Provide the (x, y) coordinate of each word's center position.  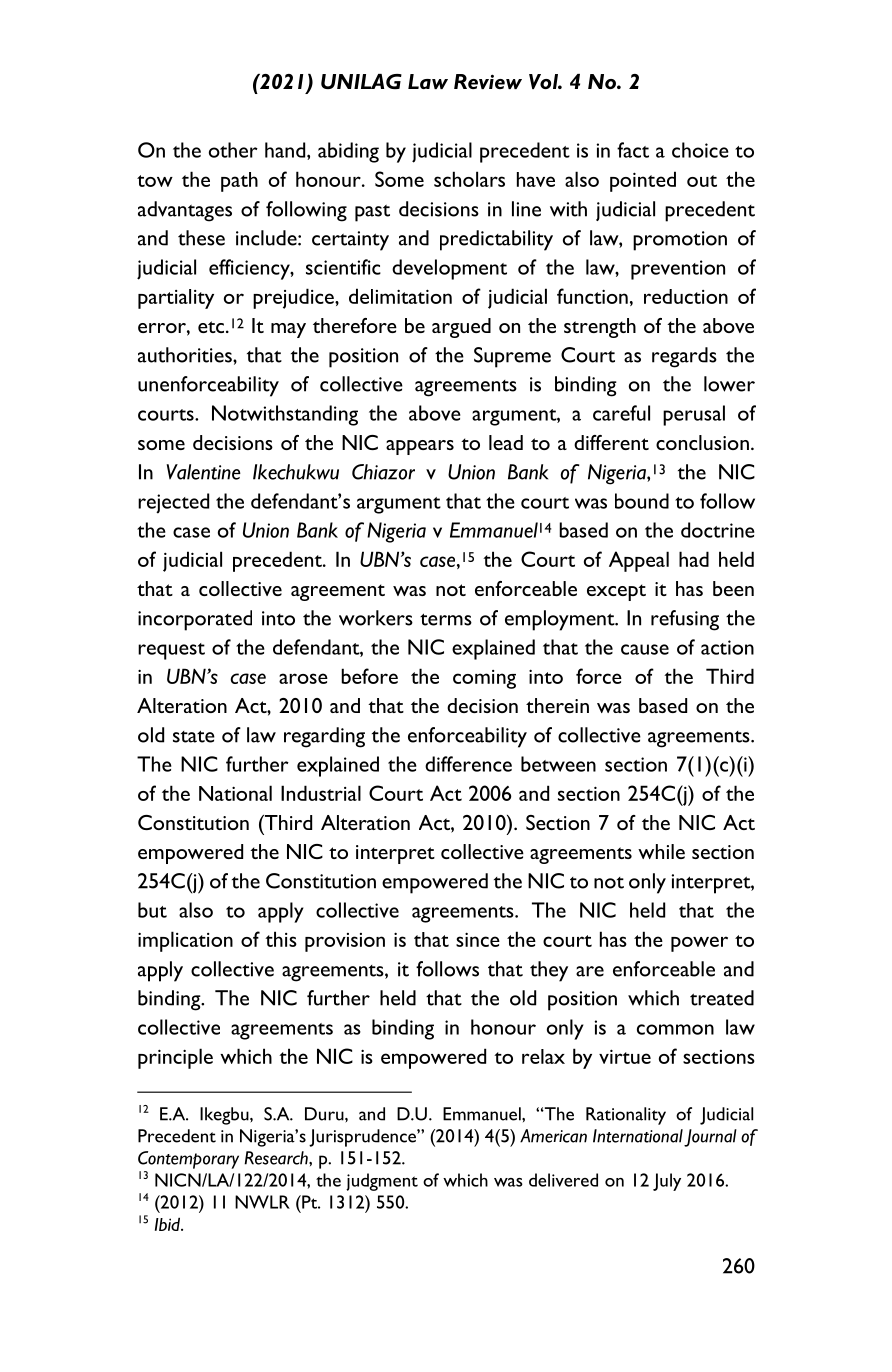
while (661, 851)
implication (185, 941)
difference (468, 764)
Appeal (639, 561)
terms (446, 619)
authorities (186, 355)
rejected (173, 503)
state (194, 736)
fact (633, 150)
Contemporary (188, 1160)
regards (684, 357)
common (675, 1029)
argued (461, 328)
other (233, 150)
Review (488, 81)
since (478, 939)
